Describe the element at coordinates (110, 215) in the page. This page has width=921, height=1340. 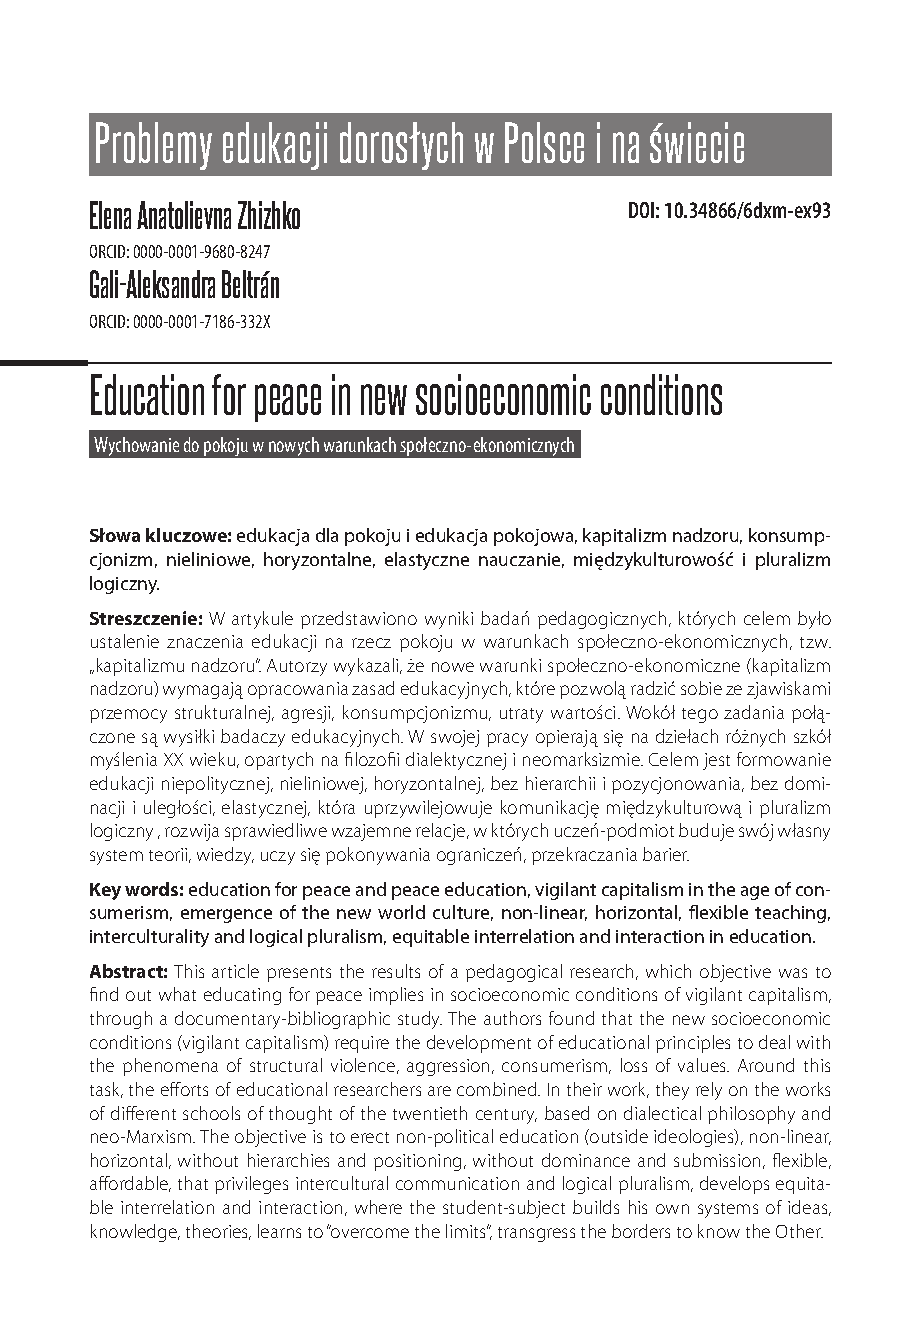
I see `Elena` at that location.
